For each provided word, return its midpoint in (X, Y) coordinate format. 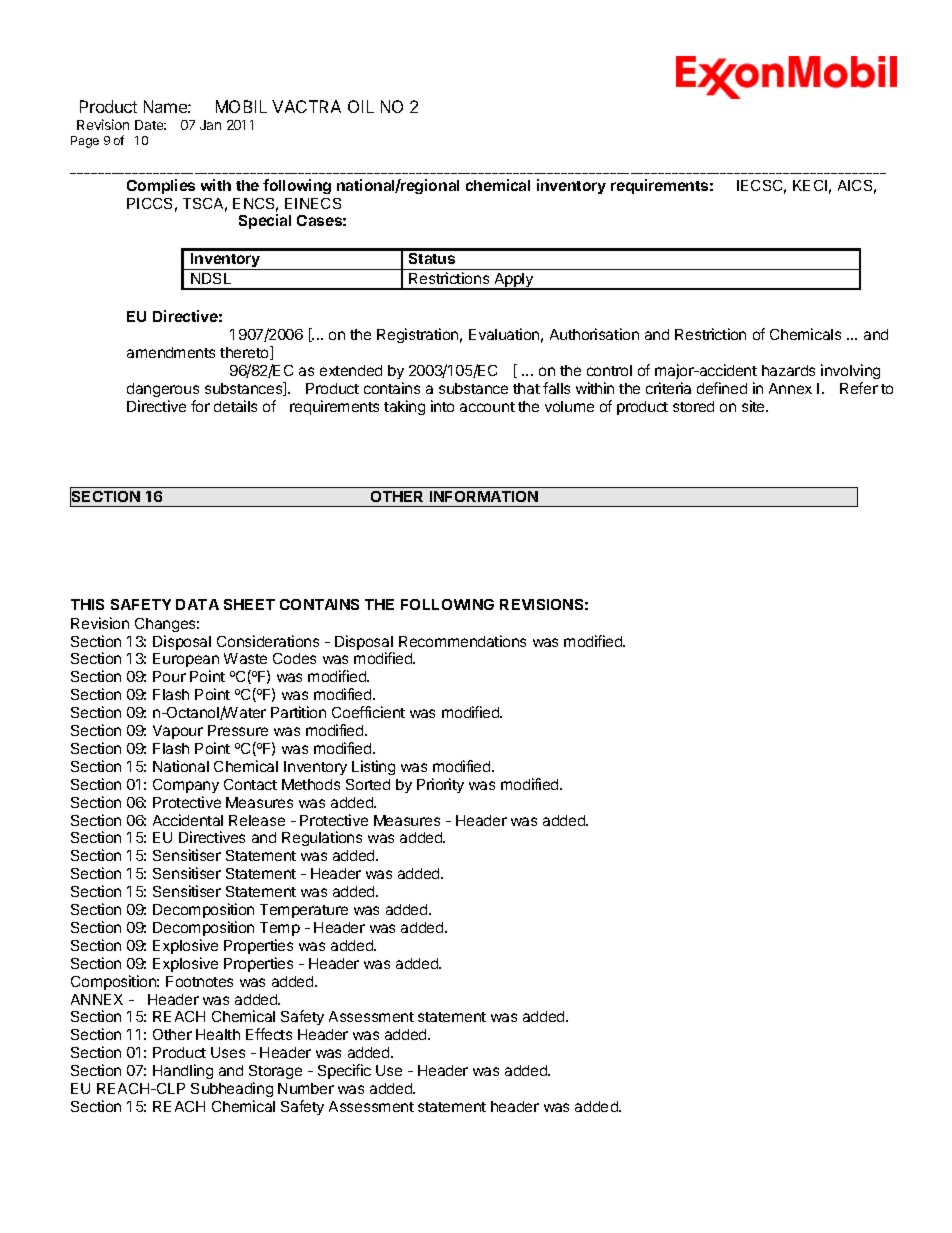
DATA (197, 604)
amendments (171, 352)
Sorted (368, 784)
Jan (210, 125)
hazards (788, 370)
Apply (513, 281)
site (754, 406)
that (526, 388)
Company (186, 786)
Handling (183, 1071)
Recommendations (462, 641)
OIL (361, 106)
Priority (440, 785)
